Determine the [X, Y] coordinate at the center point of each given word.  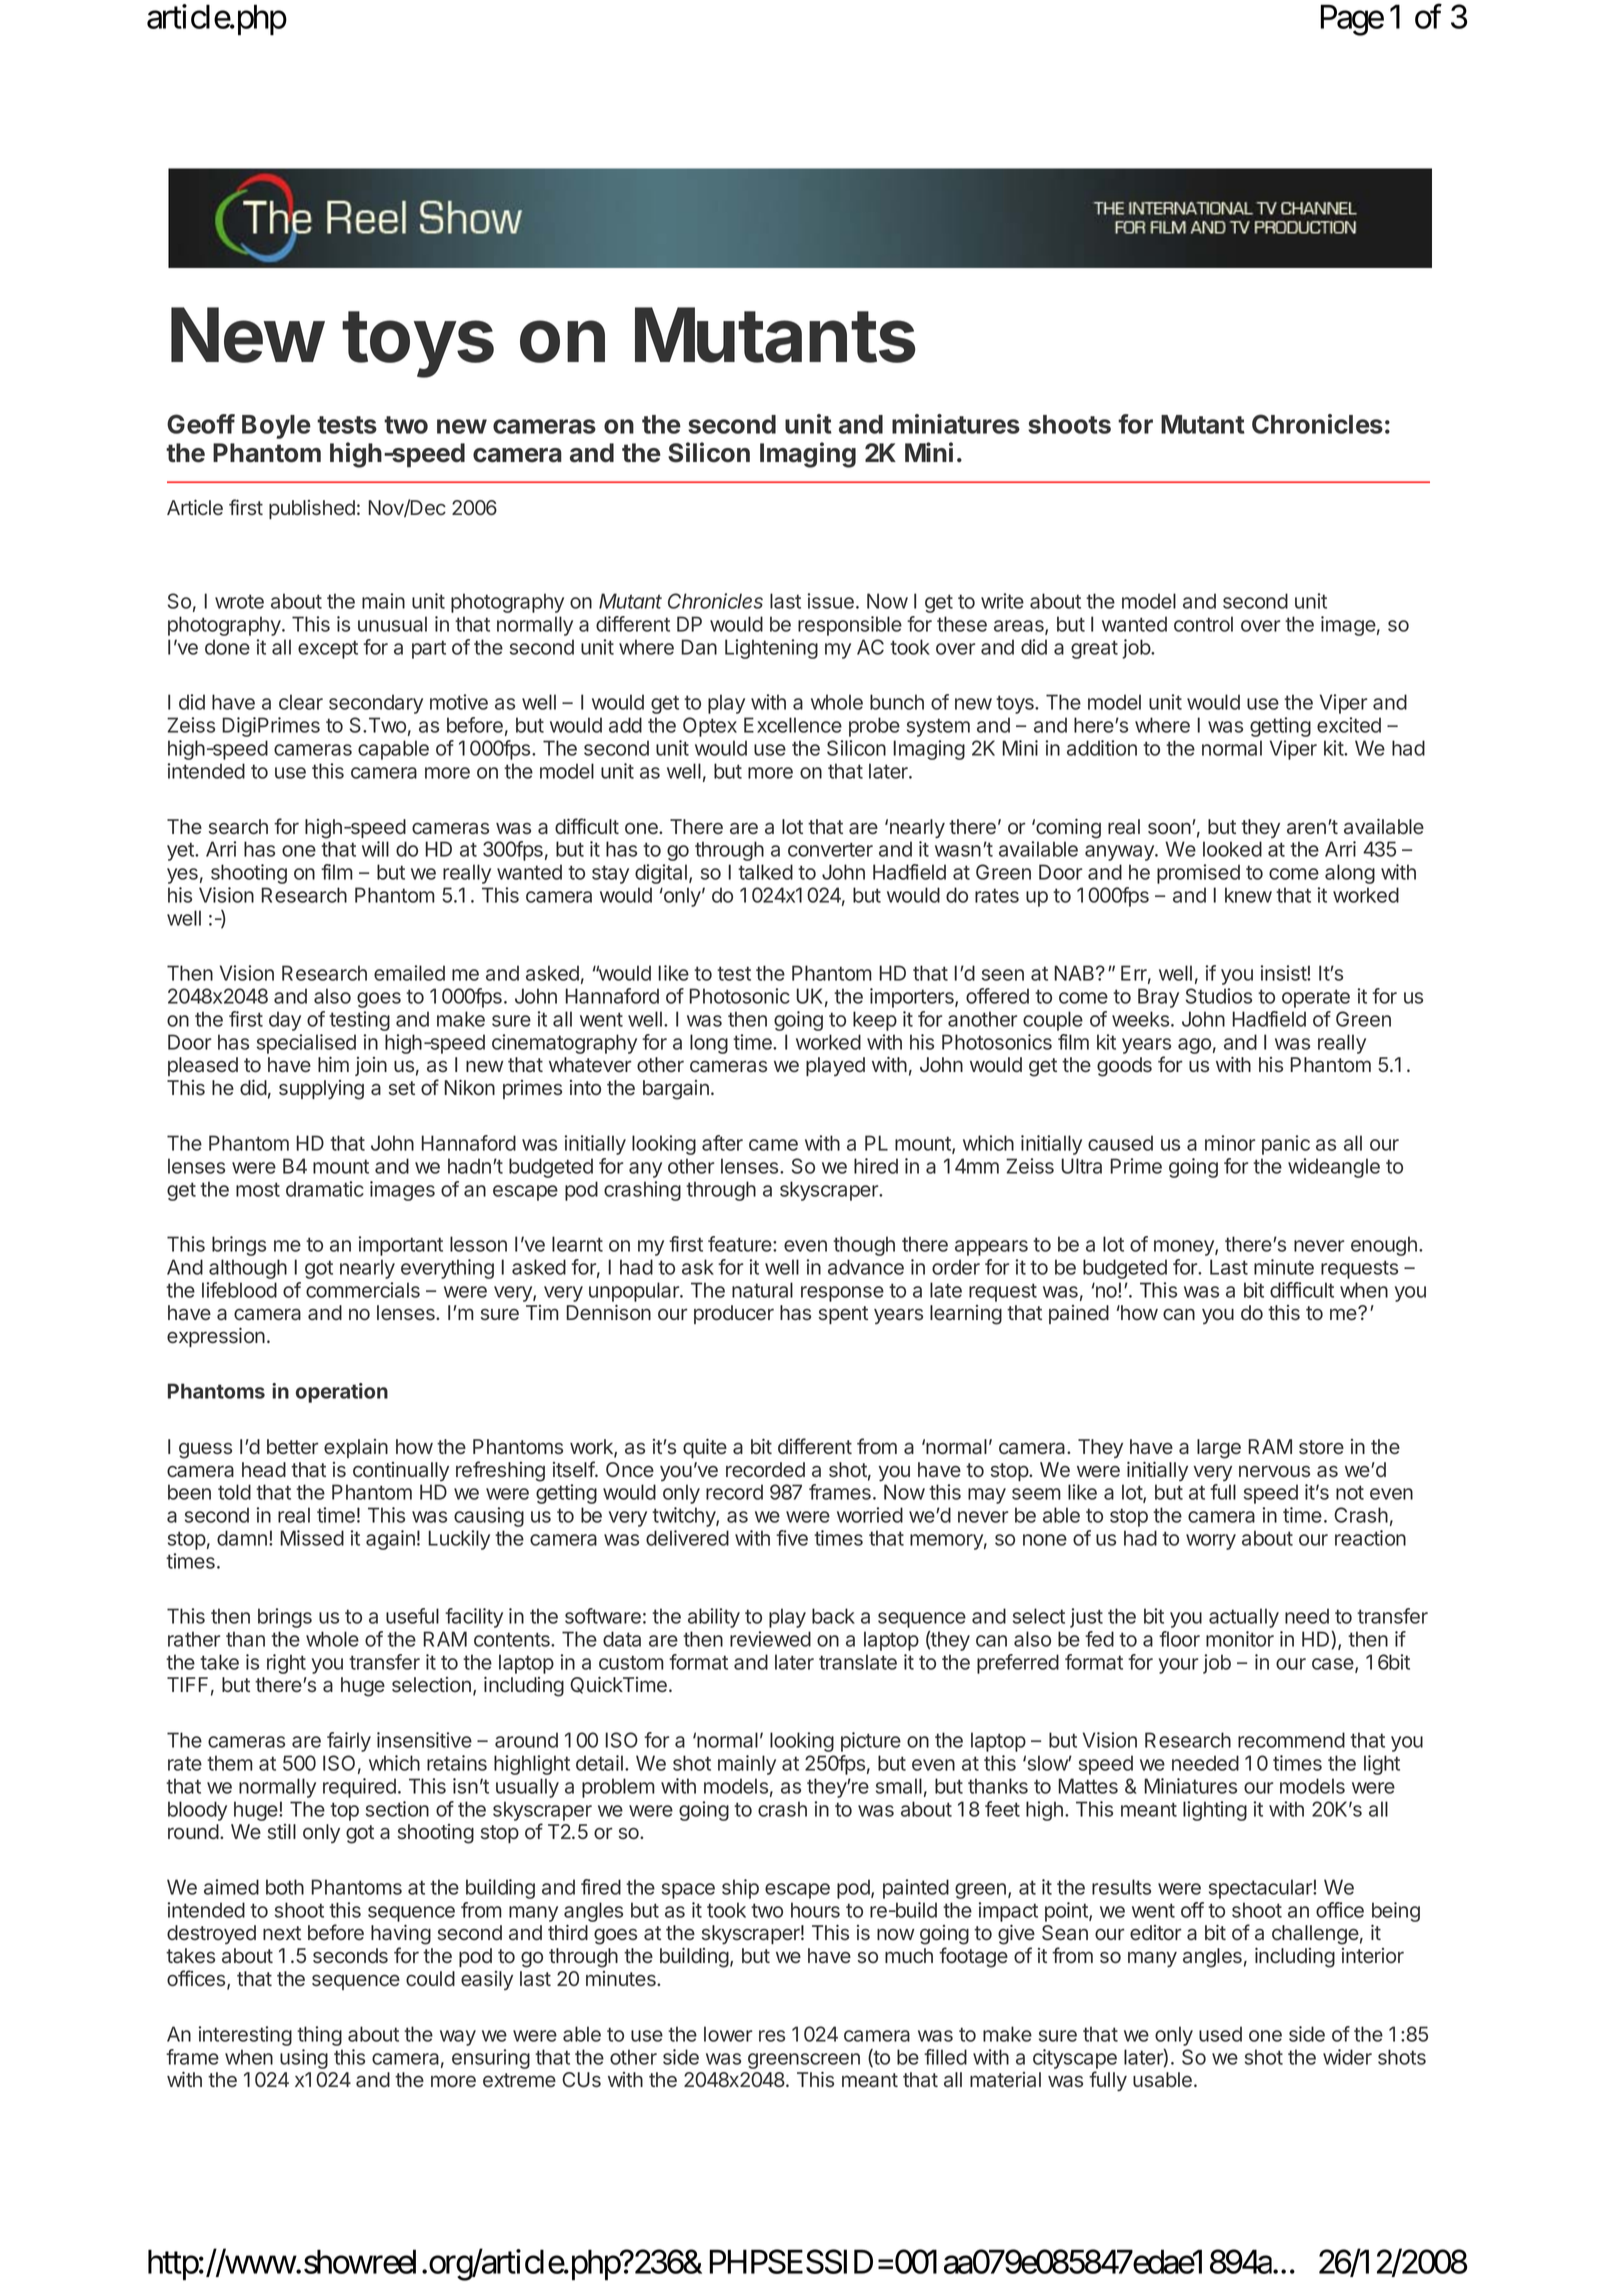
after [722, 1143]
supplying [321, 1090]
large [1219, 1449]
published [312, 509]
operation [342, 1393]
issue [831, 601]
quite [705, 1448]
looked [1232, 849]
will [375, 849]
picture [871, 1742]
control [1203, 624]
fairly [349, 1742]
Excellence [793, 725]
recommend [1291, 1740]
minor [1230, 1143]
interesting [245, 2036]
